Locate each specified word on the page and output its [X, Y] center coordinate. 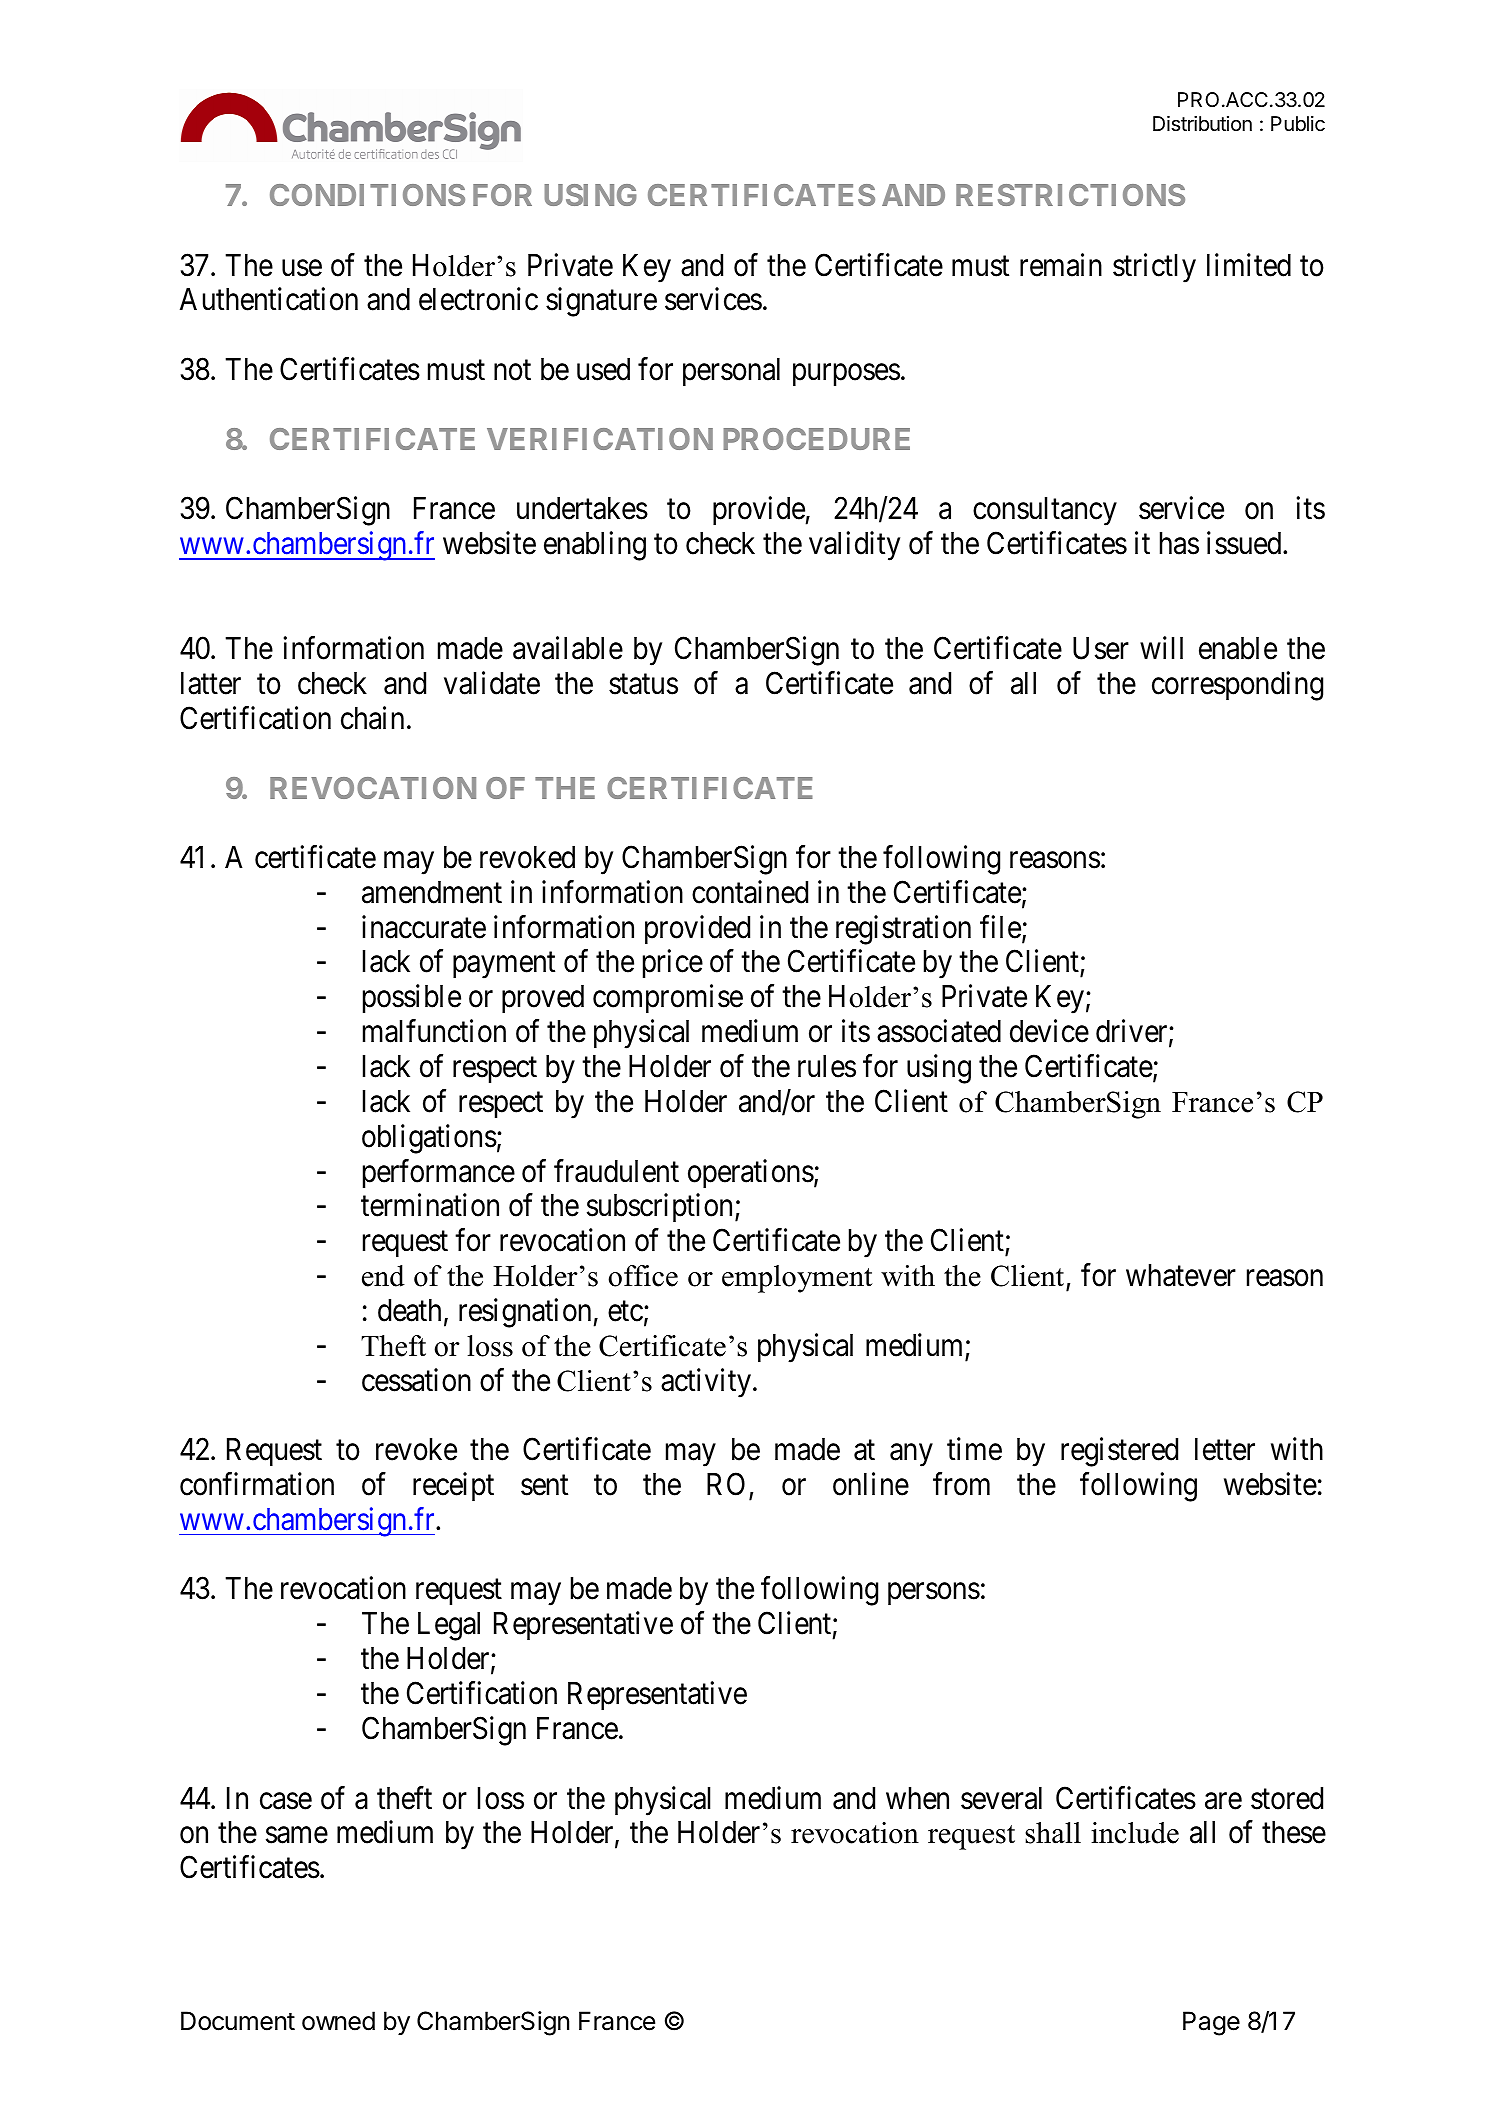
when [917, 1798]
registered [1119, 1452]
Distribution [1202, 124]
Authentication [269, 299]
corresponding [1237, 686]
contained [750, 892]
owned [338, 2021]
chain [372, 718]
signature [601, 302]
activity [706, 1383]
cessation [416, 1380]
